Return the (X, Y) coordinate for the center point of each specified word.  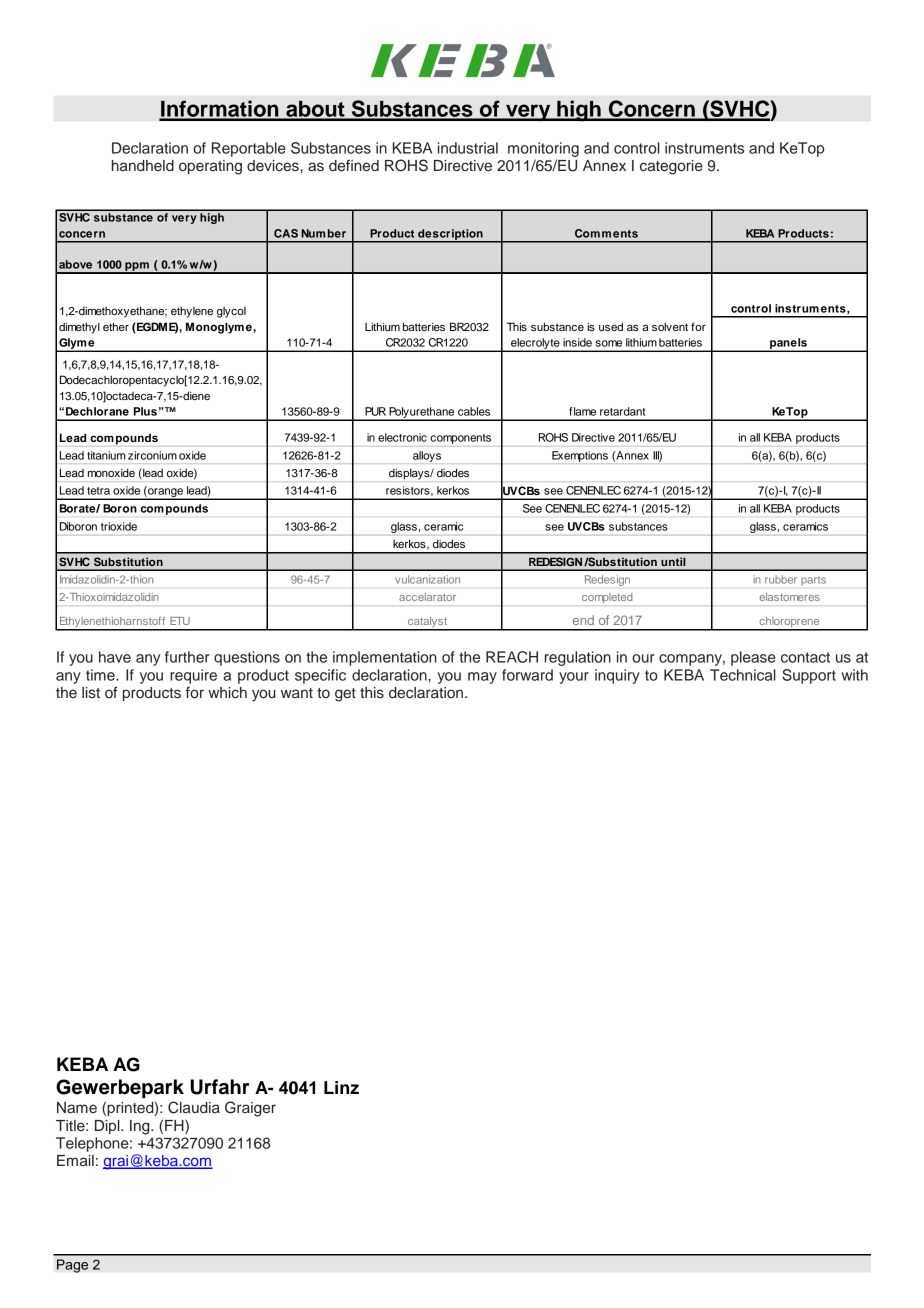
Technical (743, 675)
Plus (145, 411)
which (227, 692)
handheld (143, 166)
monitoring (543, 149)
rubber (781, 579)
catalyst (427, 623)
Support (809, 676)
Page (72, 1266)
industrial (468, 148)
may (482, 678)
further (187, 657)
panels (788, 345)
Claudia (194, 1107)
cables (474, 411)
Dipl (108, 1127)
